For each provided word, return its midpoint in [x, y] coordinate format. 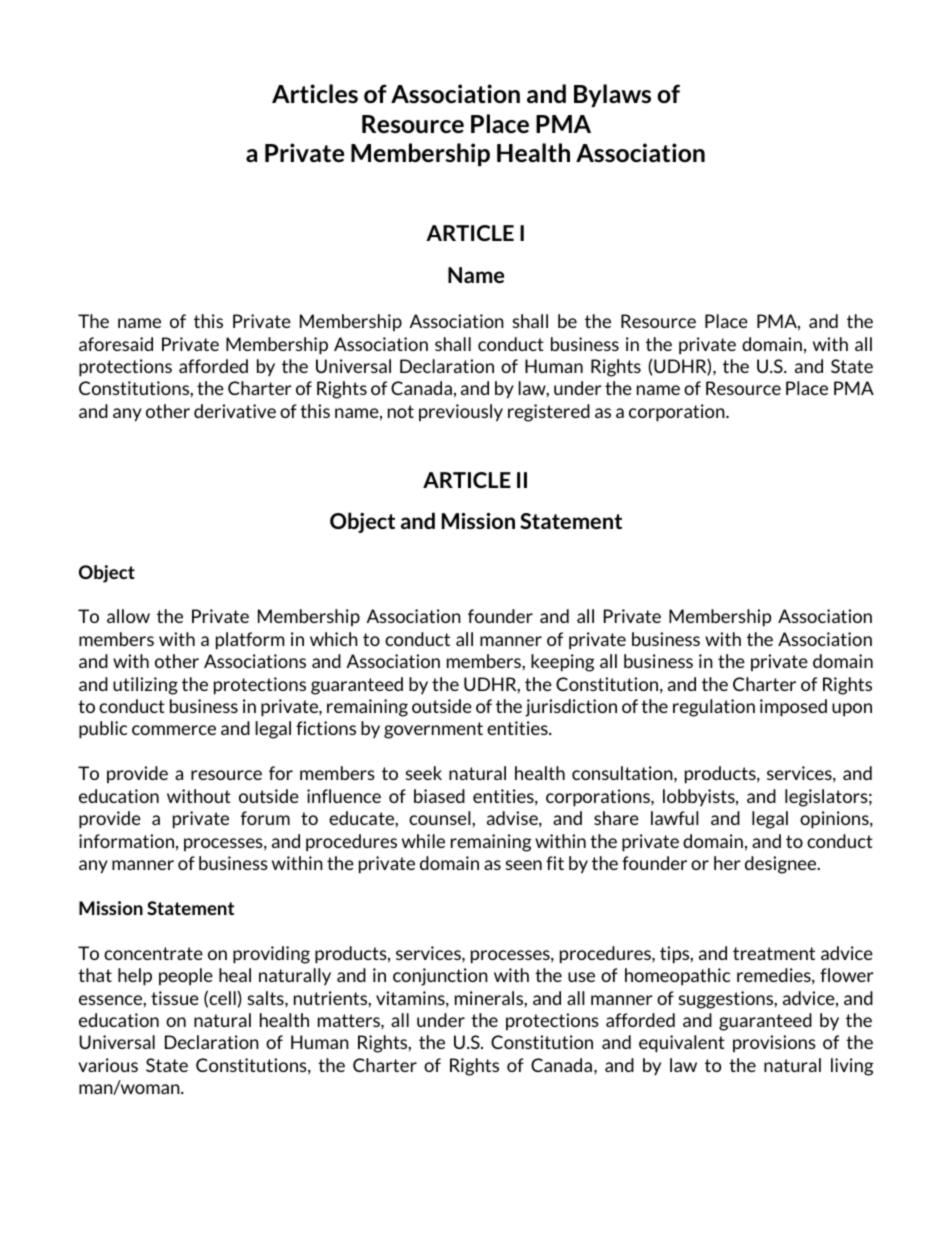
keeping [562, 663]
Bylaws [612, 95]
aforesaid [116, 344]
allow [128, 616]
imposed [793, 708]
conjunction [440, 977]
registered [549, 413]
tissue [175, 998]
